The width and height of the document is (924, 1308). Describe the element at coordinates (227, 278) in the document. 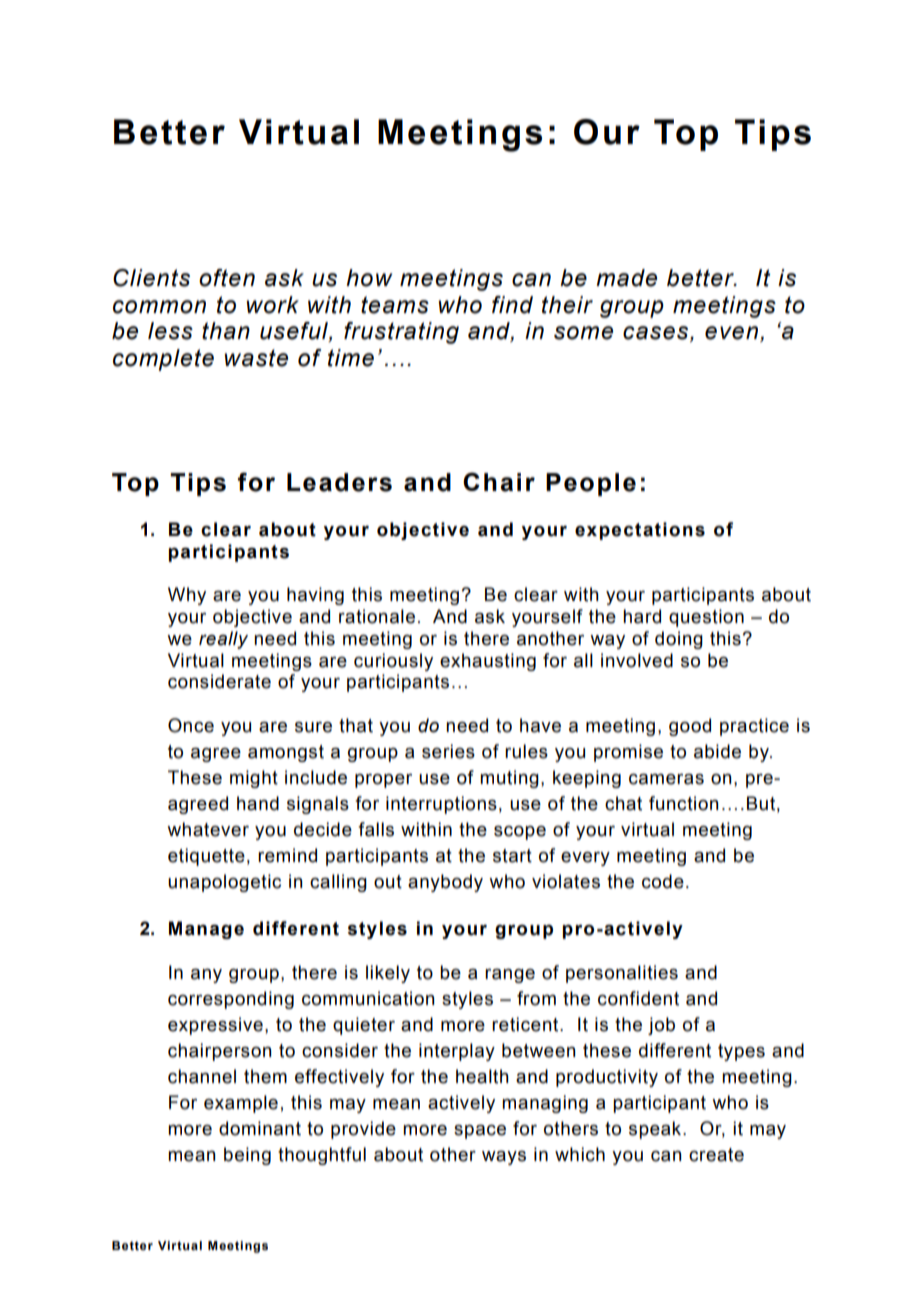

I see `often` at that location.
